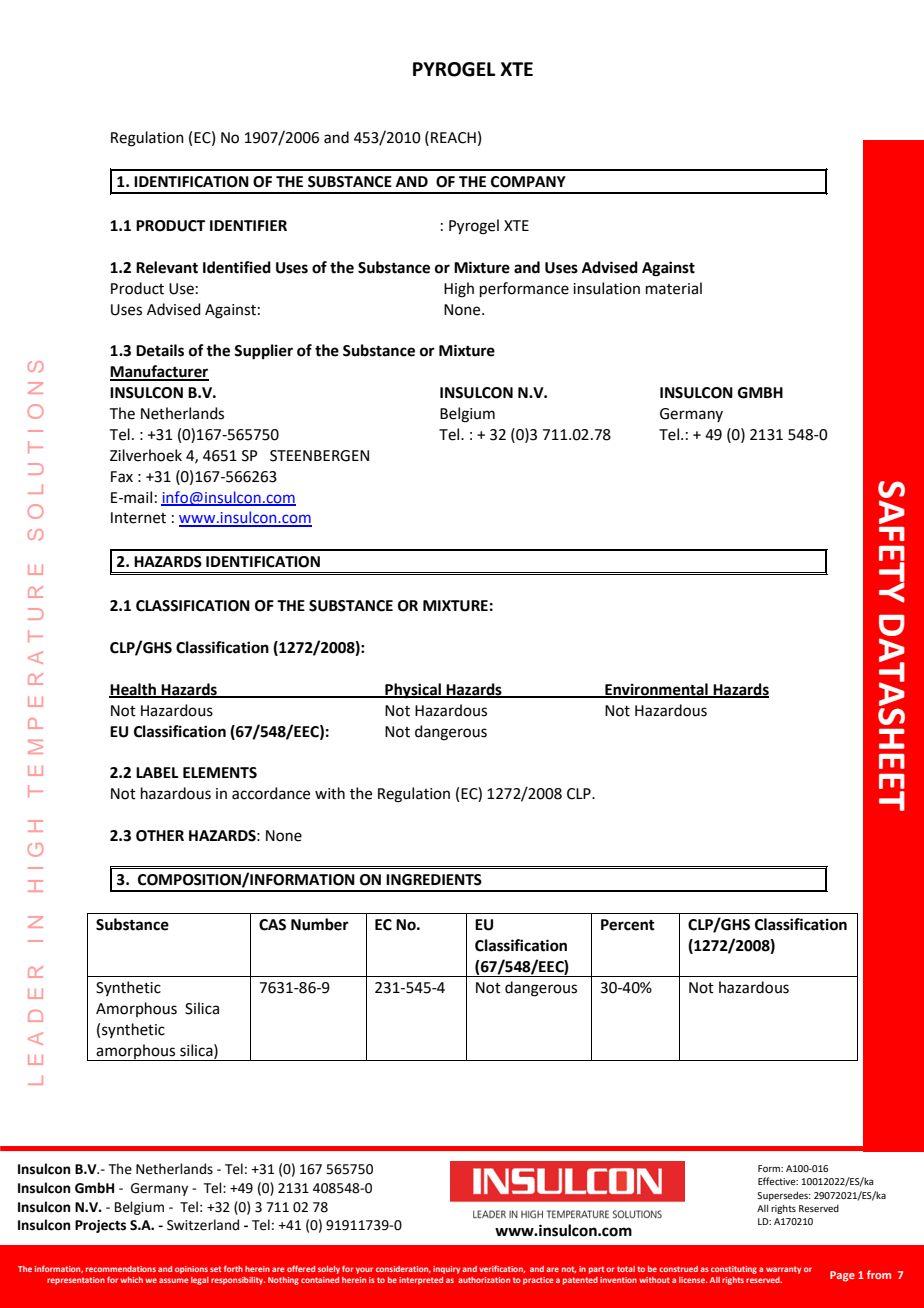 This page has height=1308, width=924. What do you see at coordinates (656, 690) in the page?
I see `Environmental` at bounding box center [656, 690].
